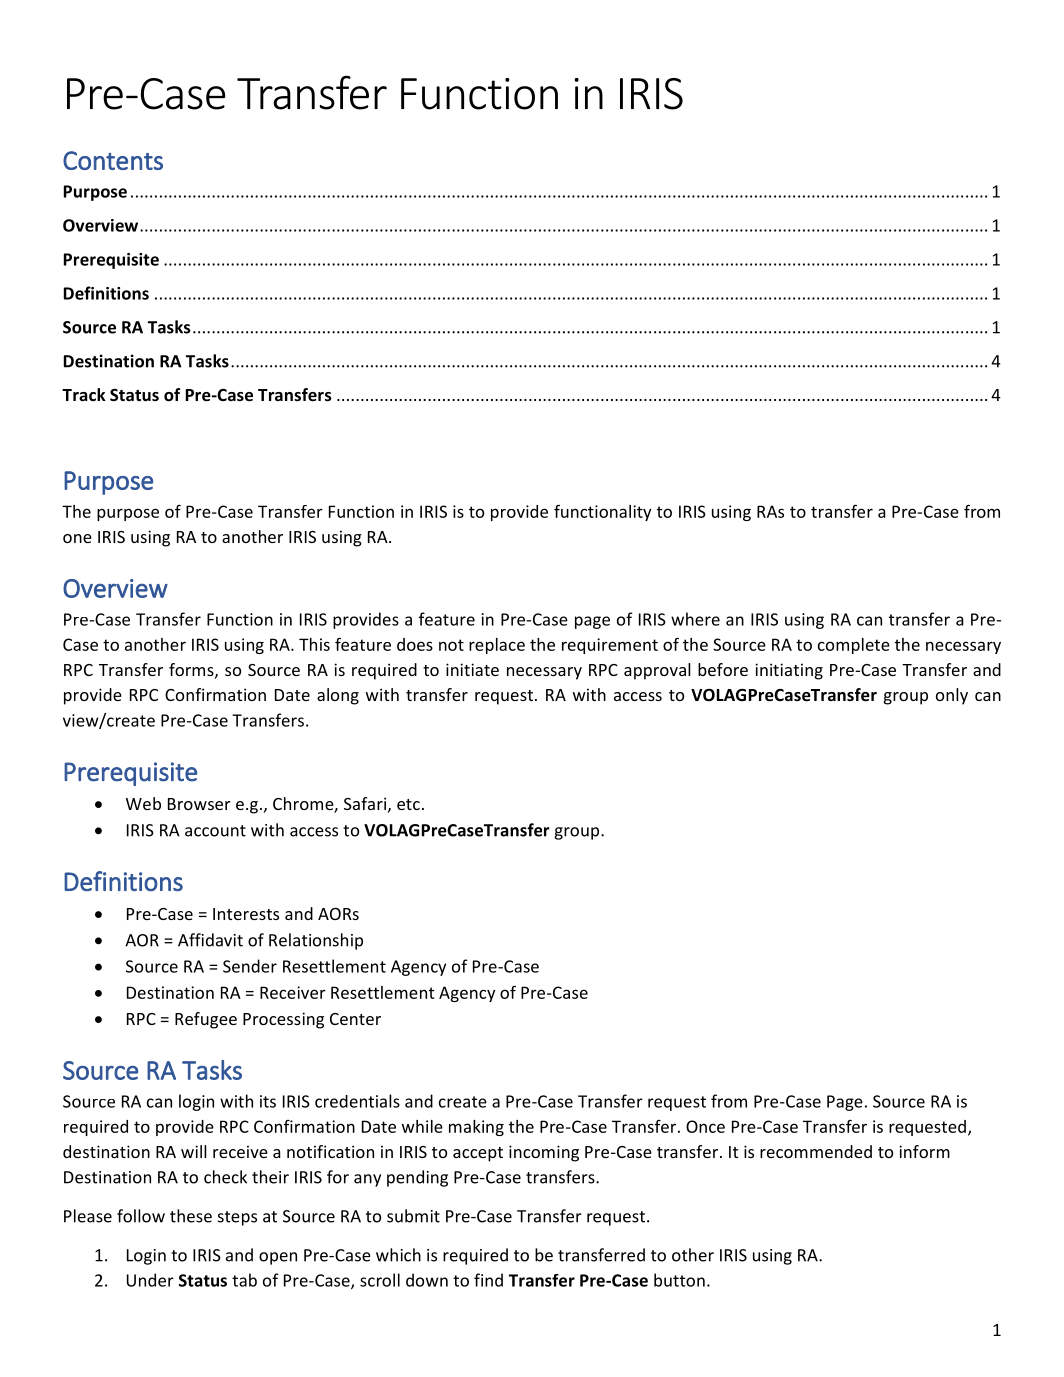 The height and width of the screenshot is (1377, 1064). What do you see at coordinates (695, 619) in the screenshot?
I see `where` at bounding box center [695, 619].
